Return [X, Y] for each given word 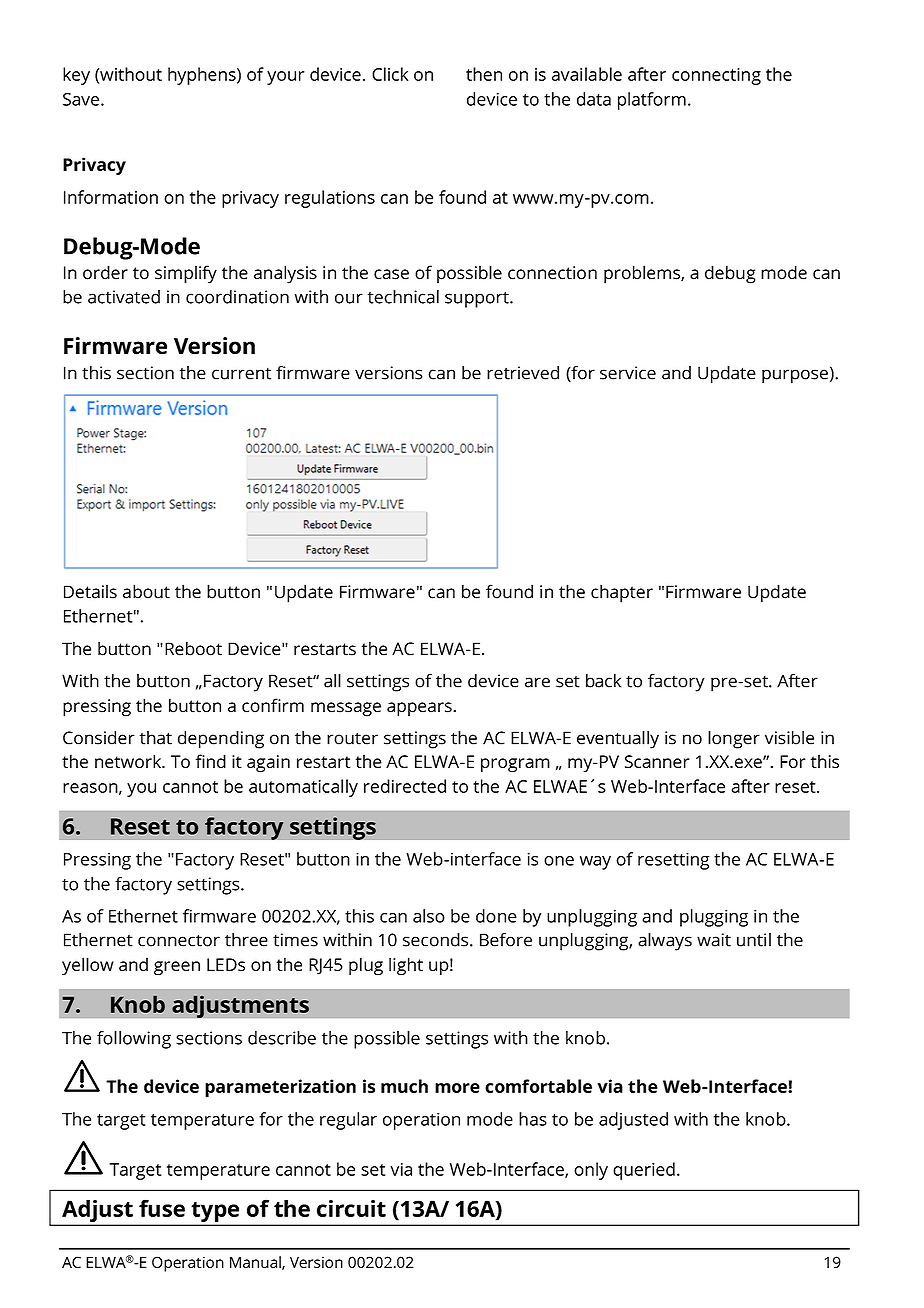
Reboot [193, 648]
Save [81, 99]
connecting [716, 76]
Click [390, 74]
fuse [162, 1208]
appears [420, 709]
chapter [622, 593]
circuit [351, 1208]
